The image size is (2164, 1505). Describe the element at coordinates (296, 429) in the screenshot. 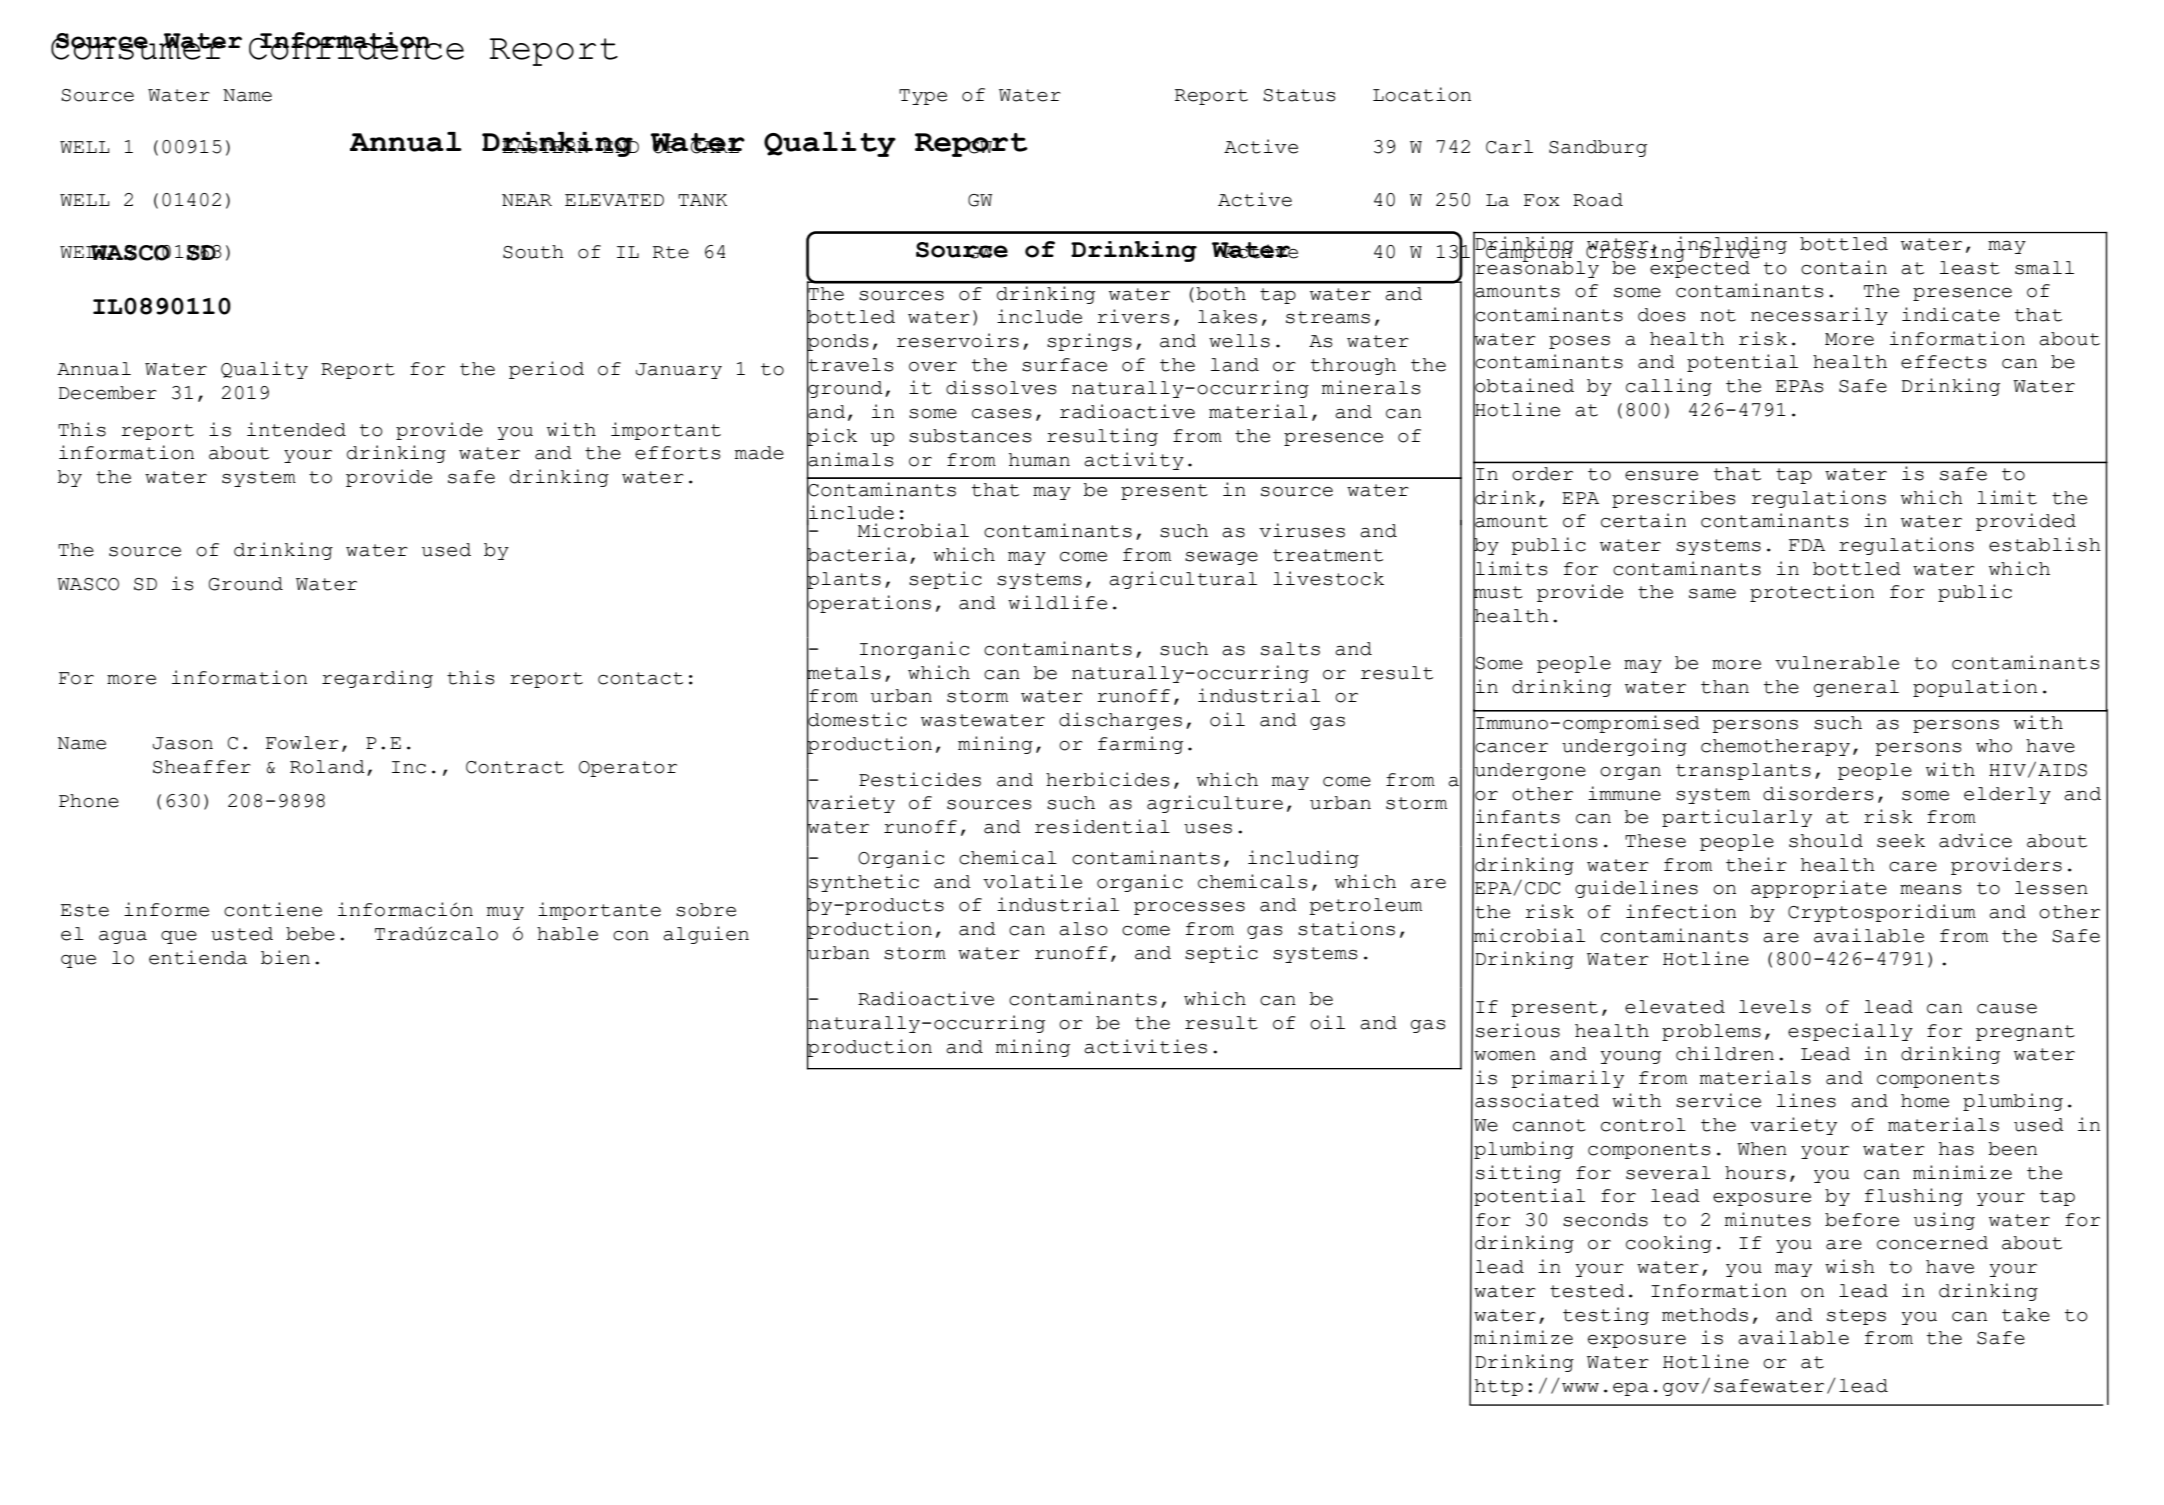

I see `intended` at that location.
